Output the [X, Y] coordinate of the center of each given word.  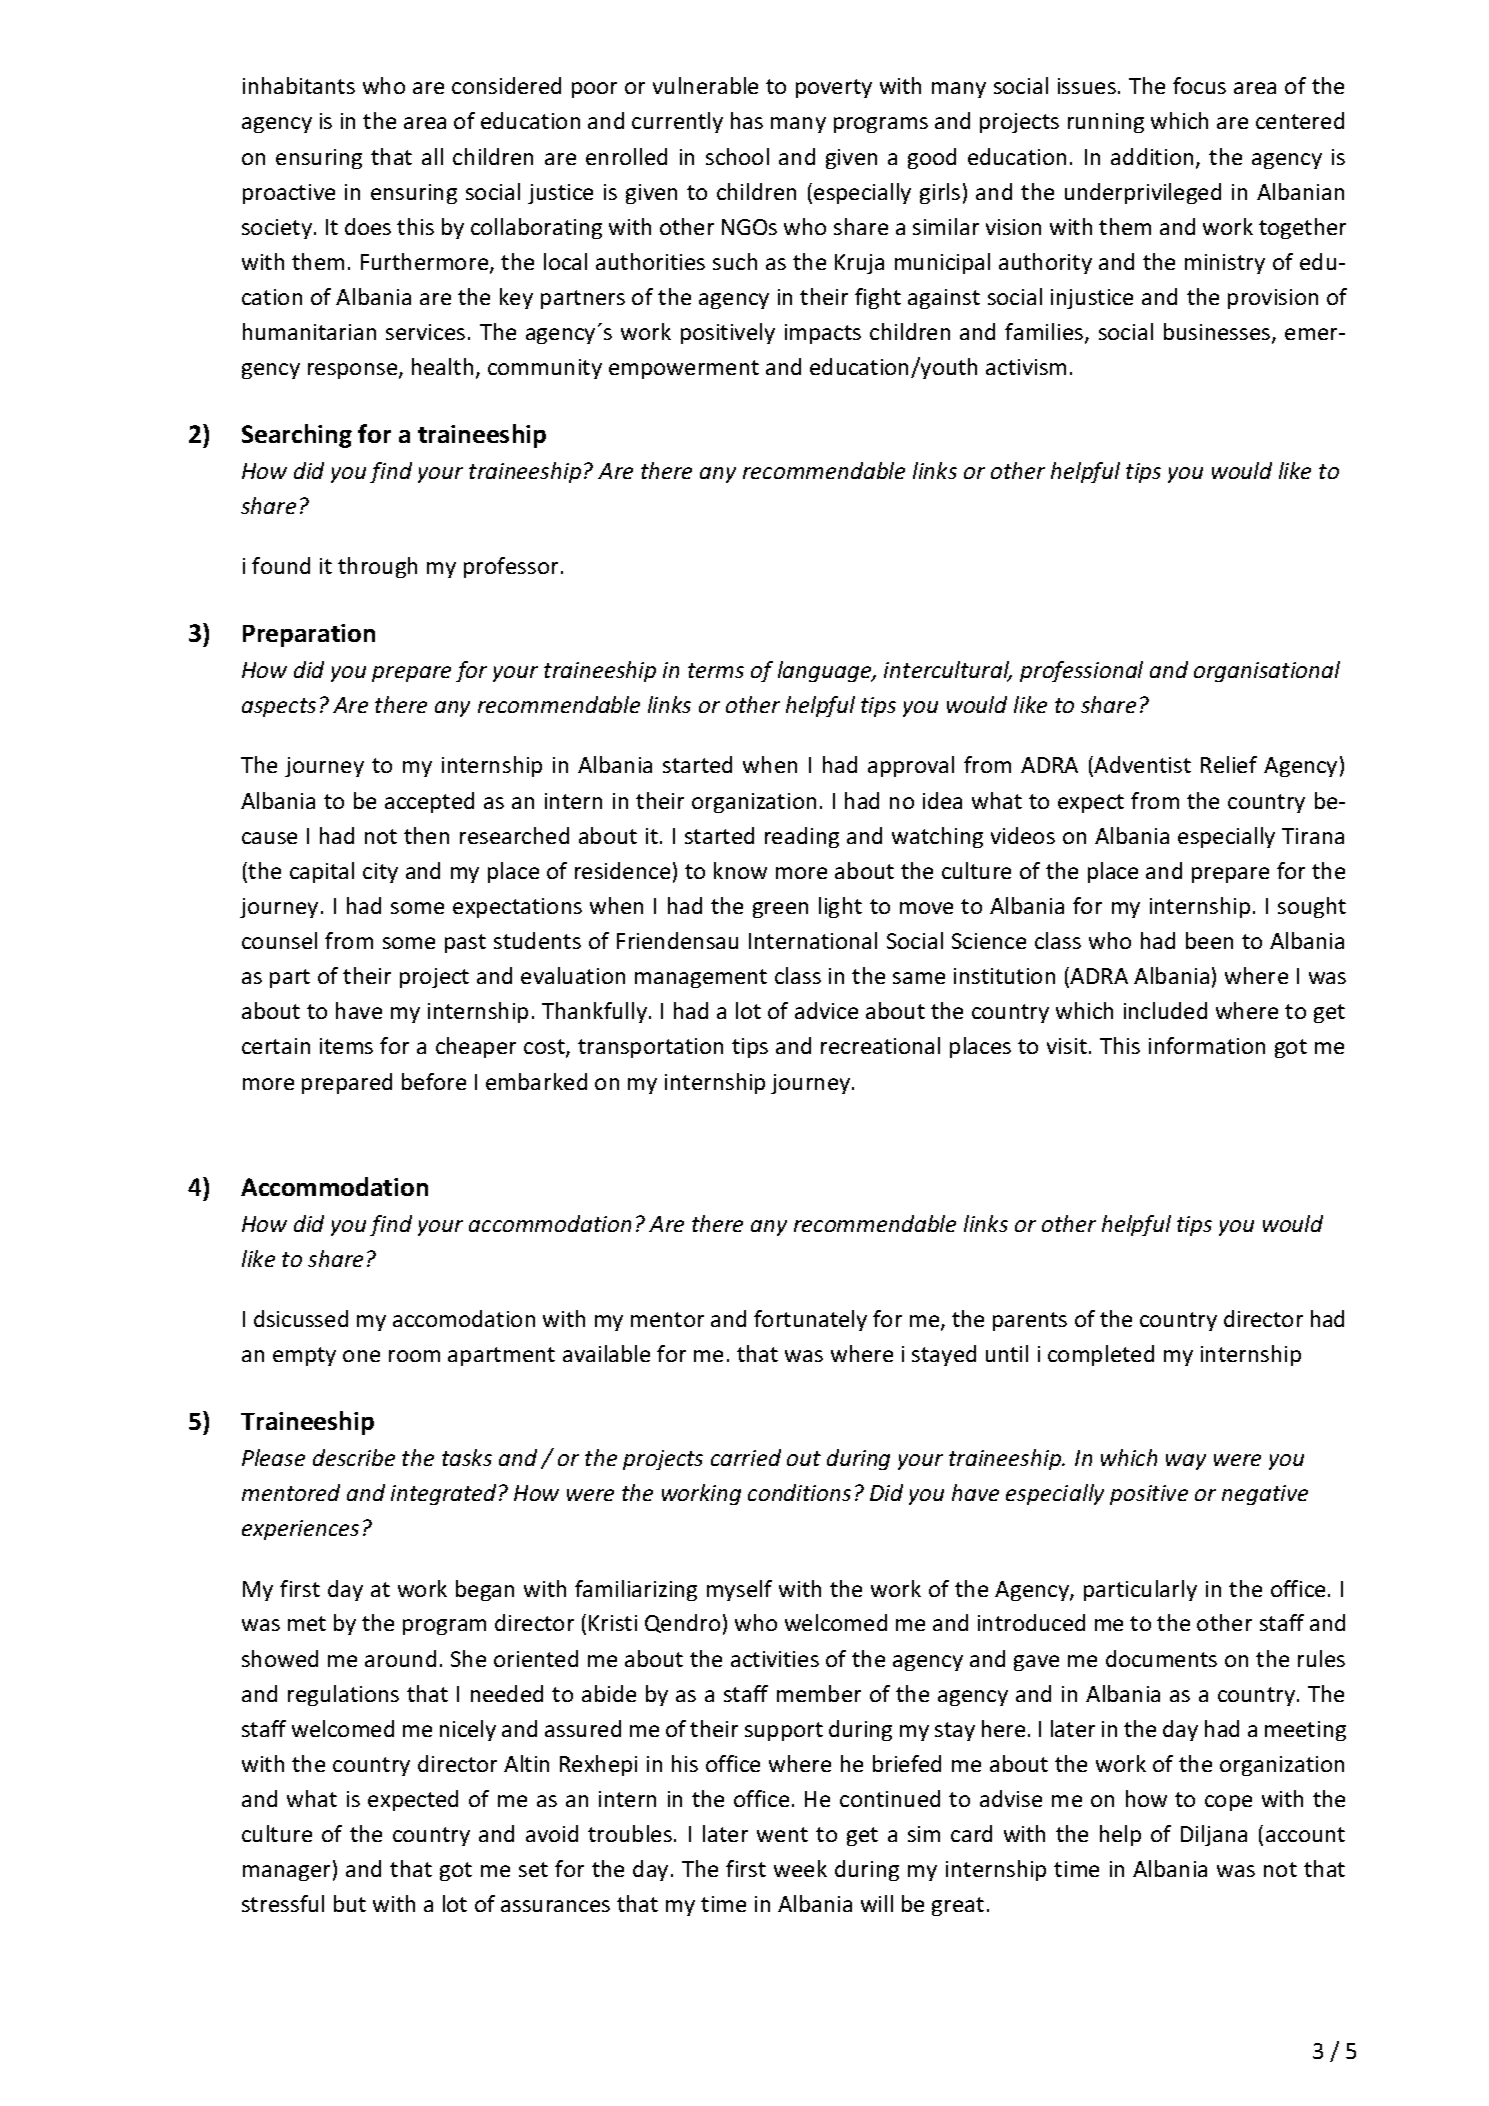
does [368, 226]
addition [1152, 156]
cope [1228, 1803]
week [800, 1868]
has [747, 120]
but [350, 1903]
